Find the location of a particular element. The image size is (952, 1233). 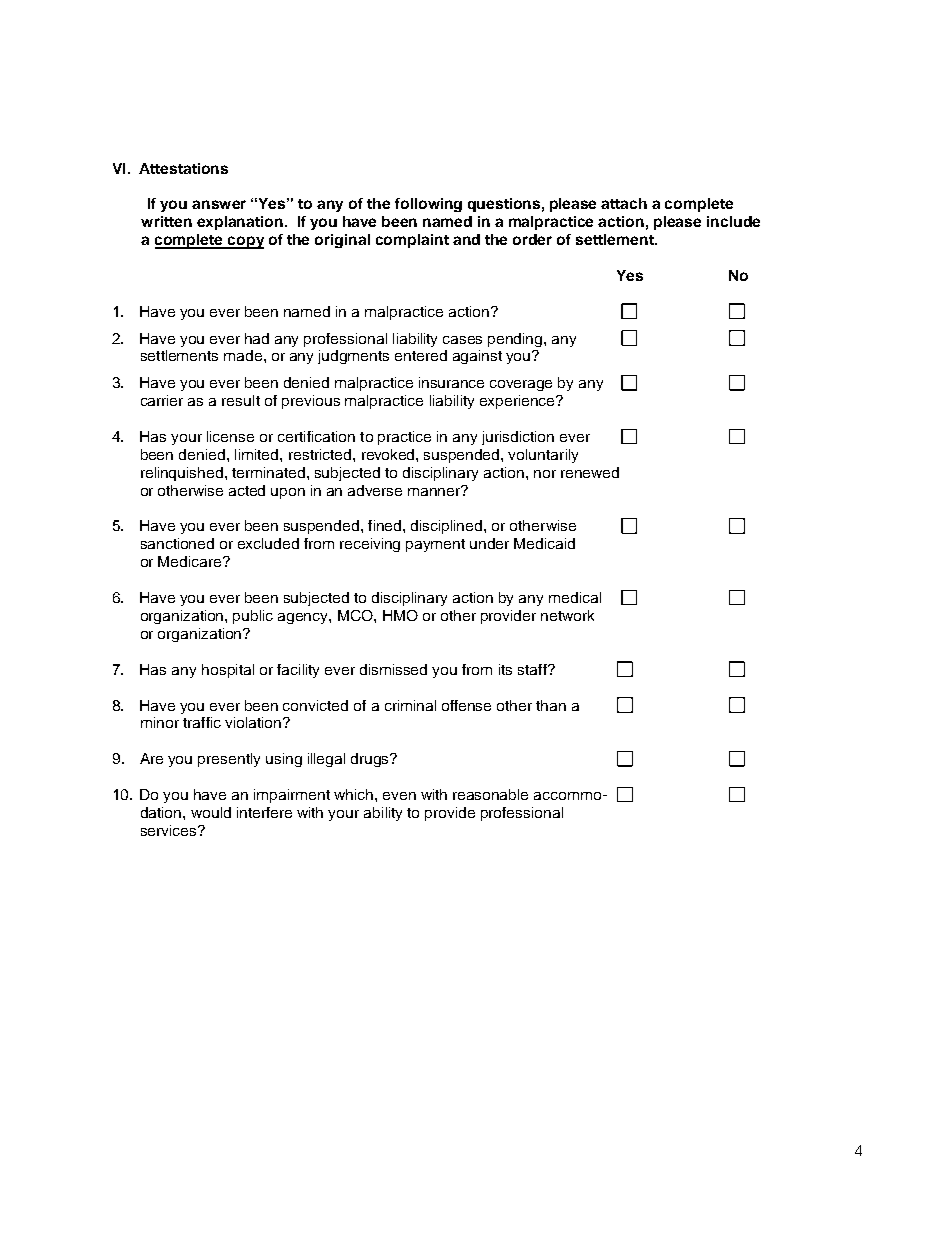

coverage is located at coordinates (521, 385).
